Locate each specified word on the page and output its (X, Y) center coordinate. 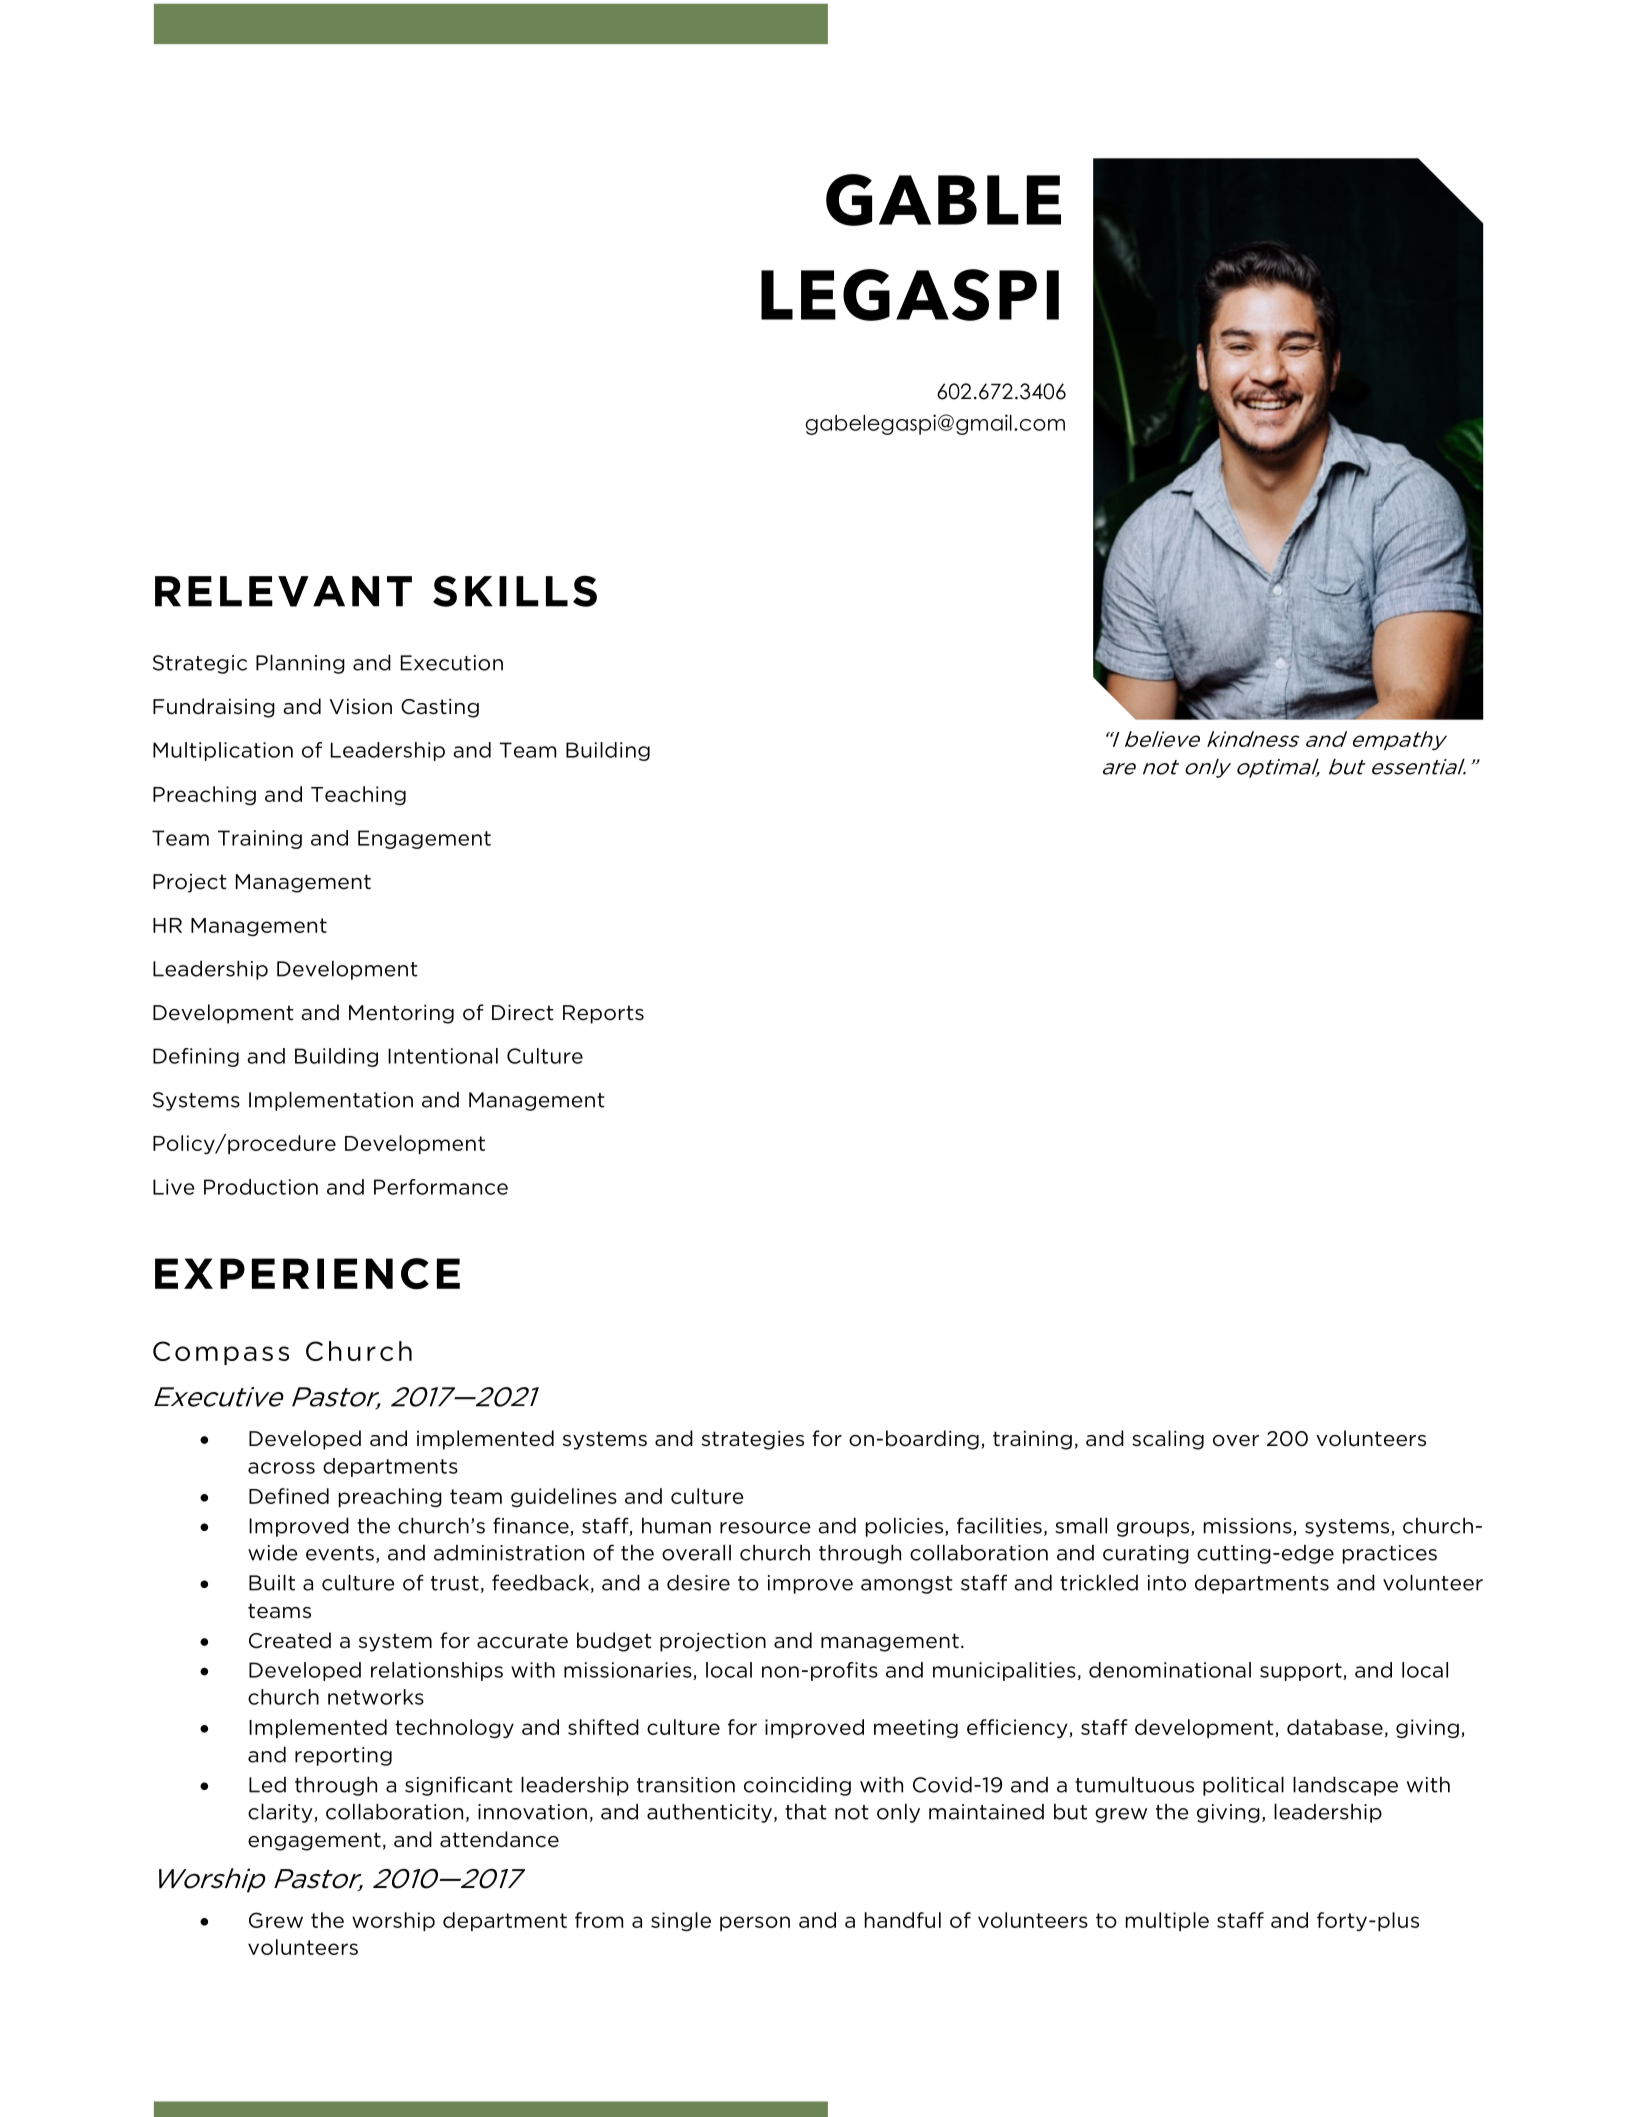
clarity (281, 1813)
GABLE (943, 200)
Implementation (331, 1101)
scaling (1168, 1440)
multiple (1167, 1921)
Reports (603, 1014)
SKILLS (515, 591)
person (755, 1923)
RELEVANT (283, 591)
